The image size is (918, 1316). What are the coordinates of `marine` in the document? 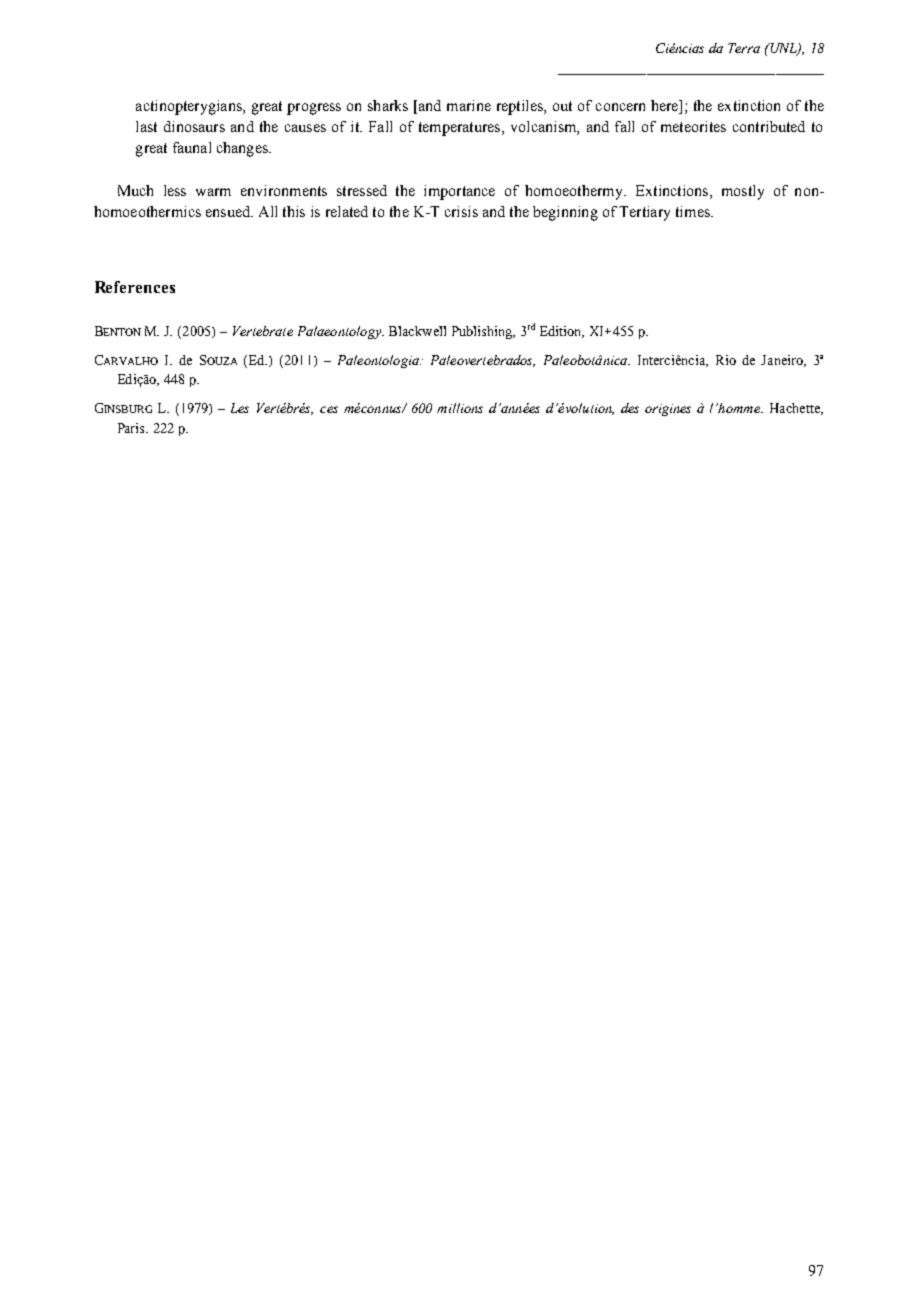 It's located at (469, 105).
